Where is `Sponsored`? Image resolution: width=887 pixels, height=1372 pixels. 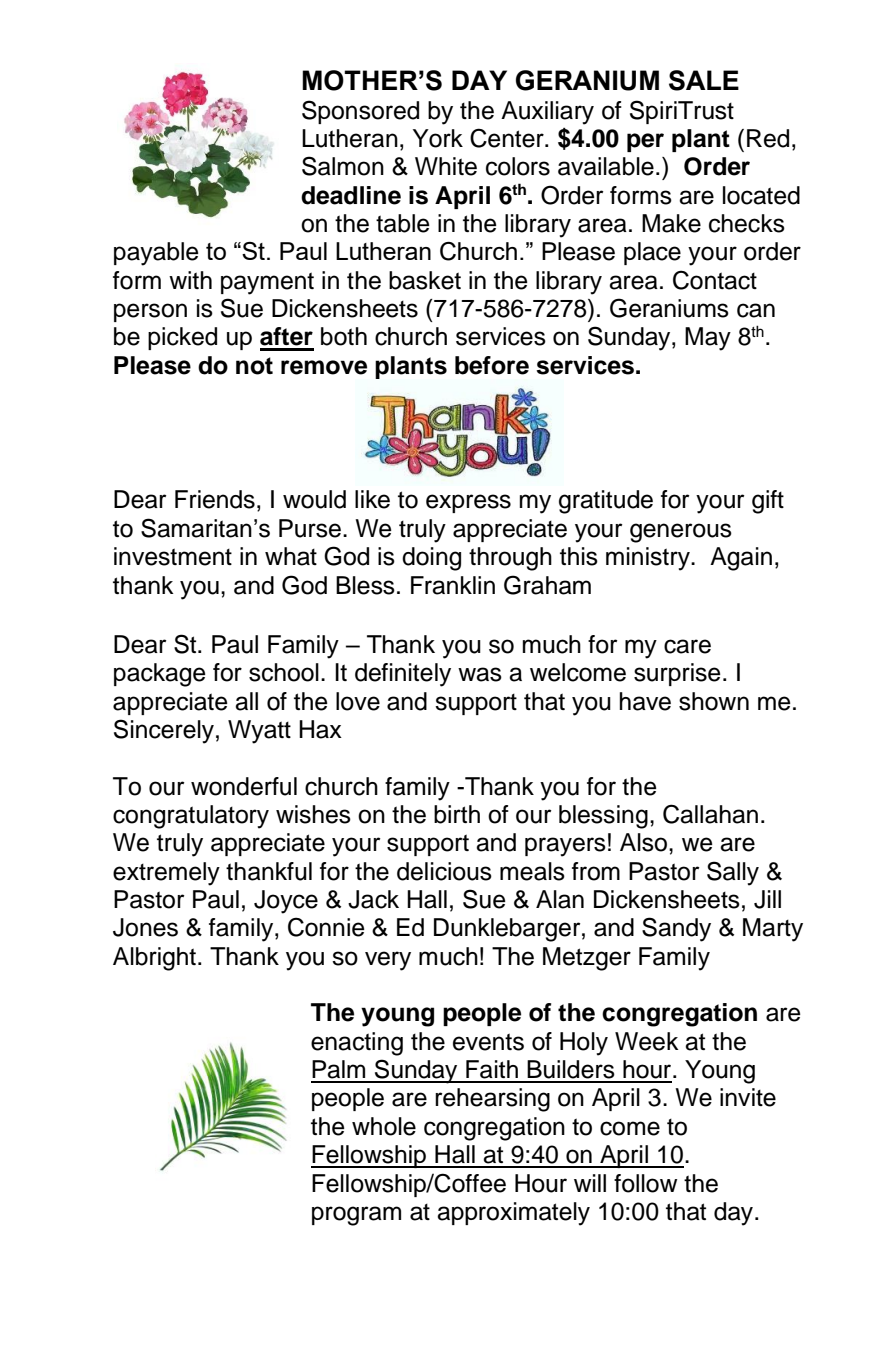
Sponsored is located at coordinates (360, 112).
